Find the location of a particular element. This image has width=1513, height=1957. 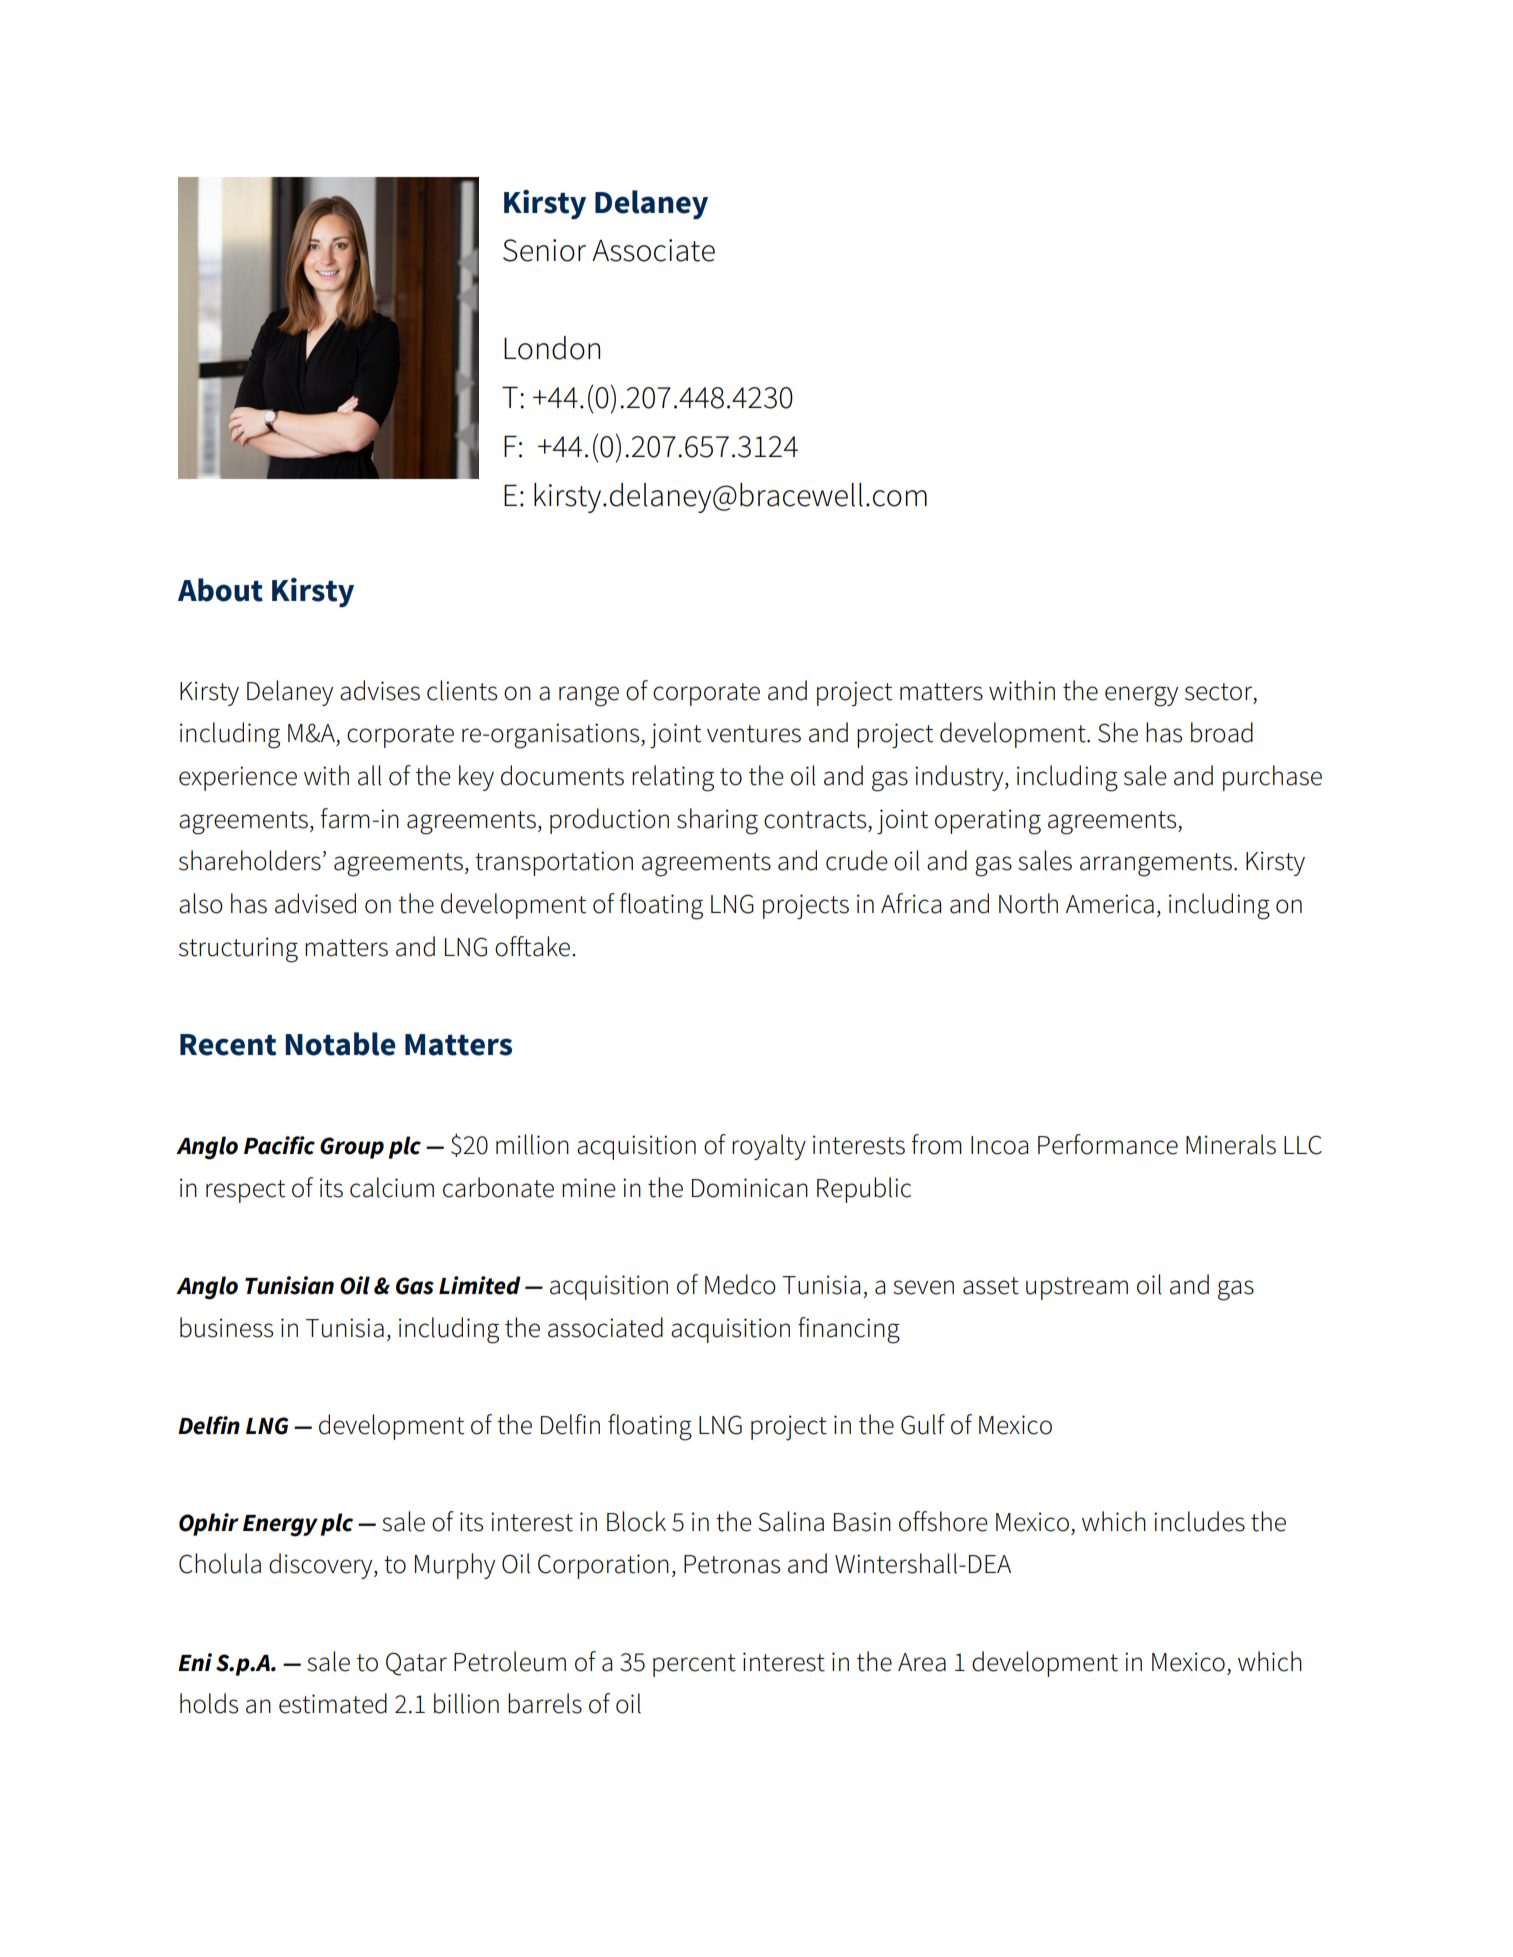

Africa is located at coordinates (911, 903).
